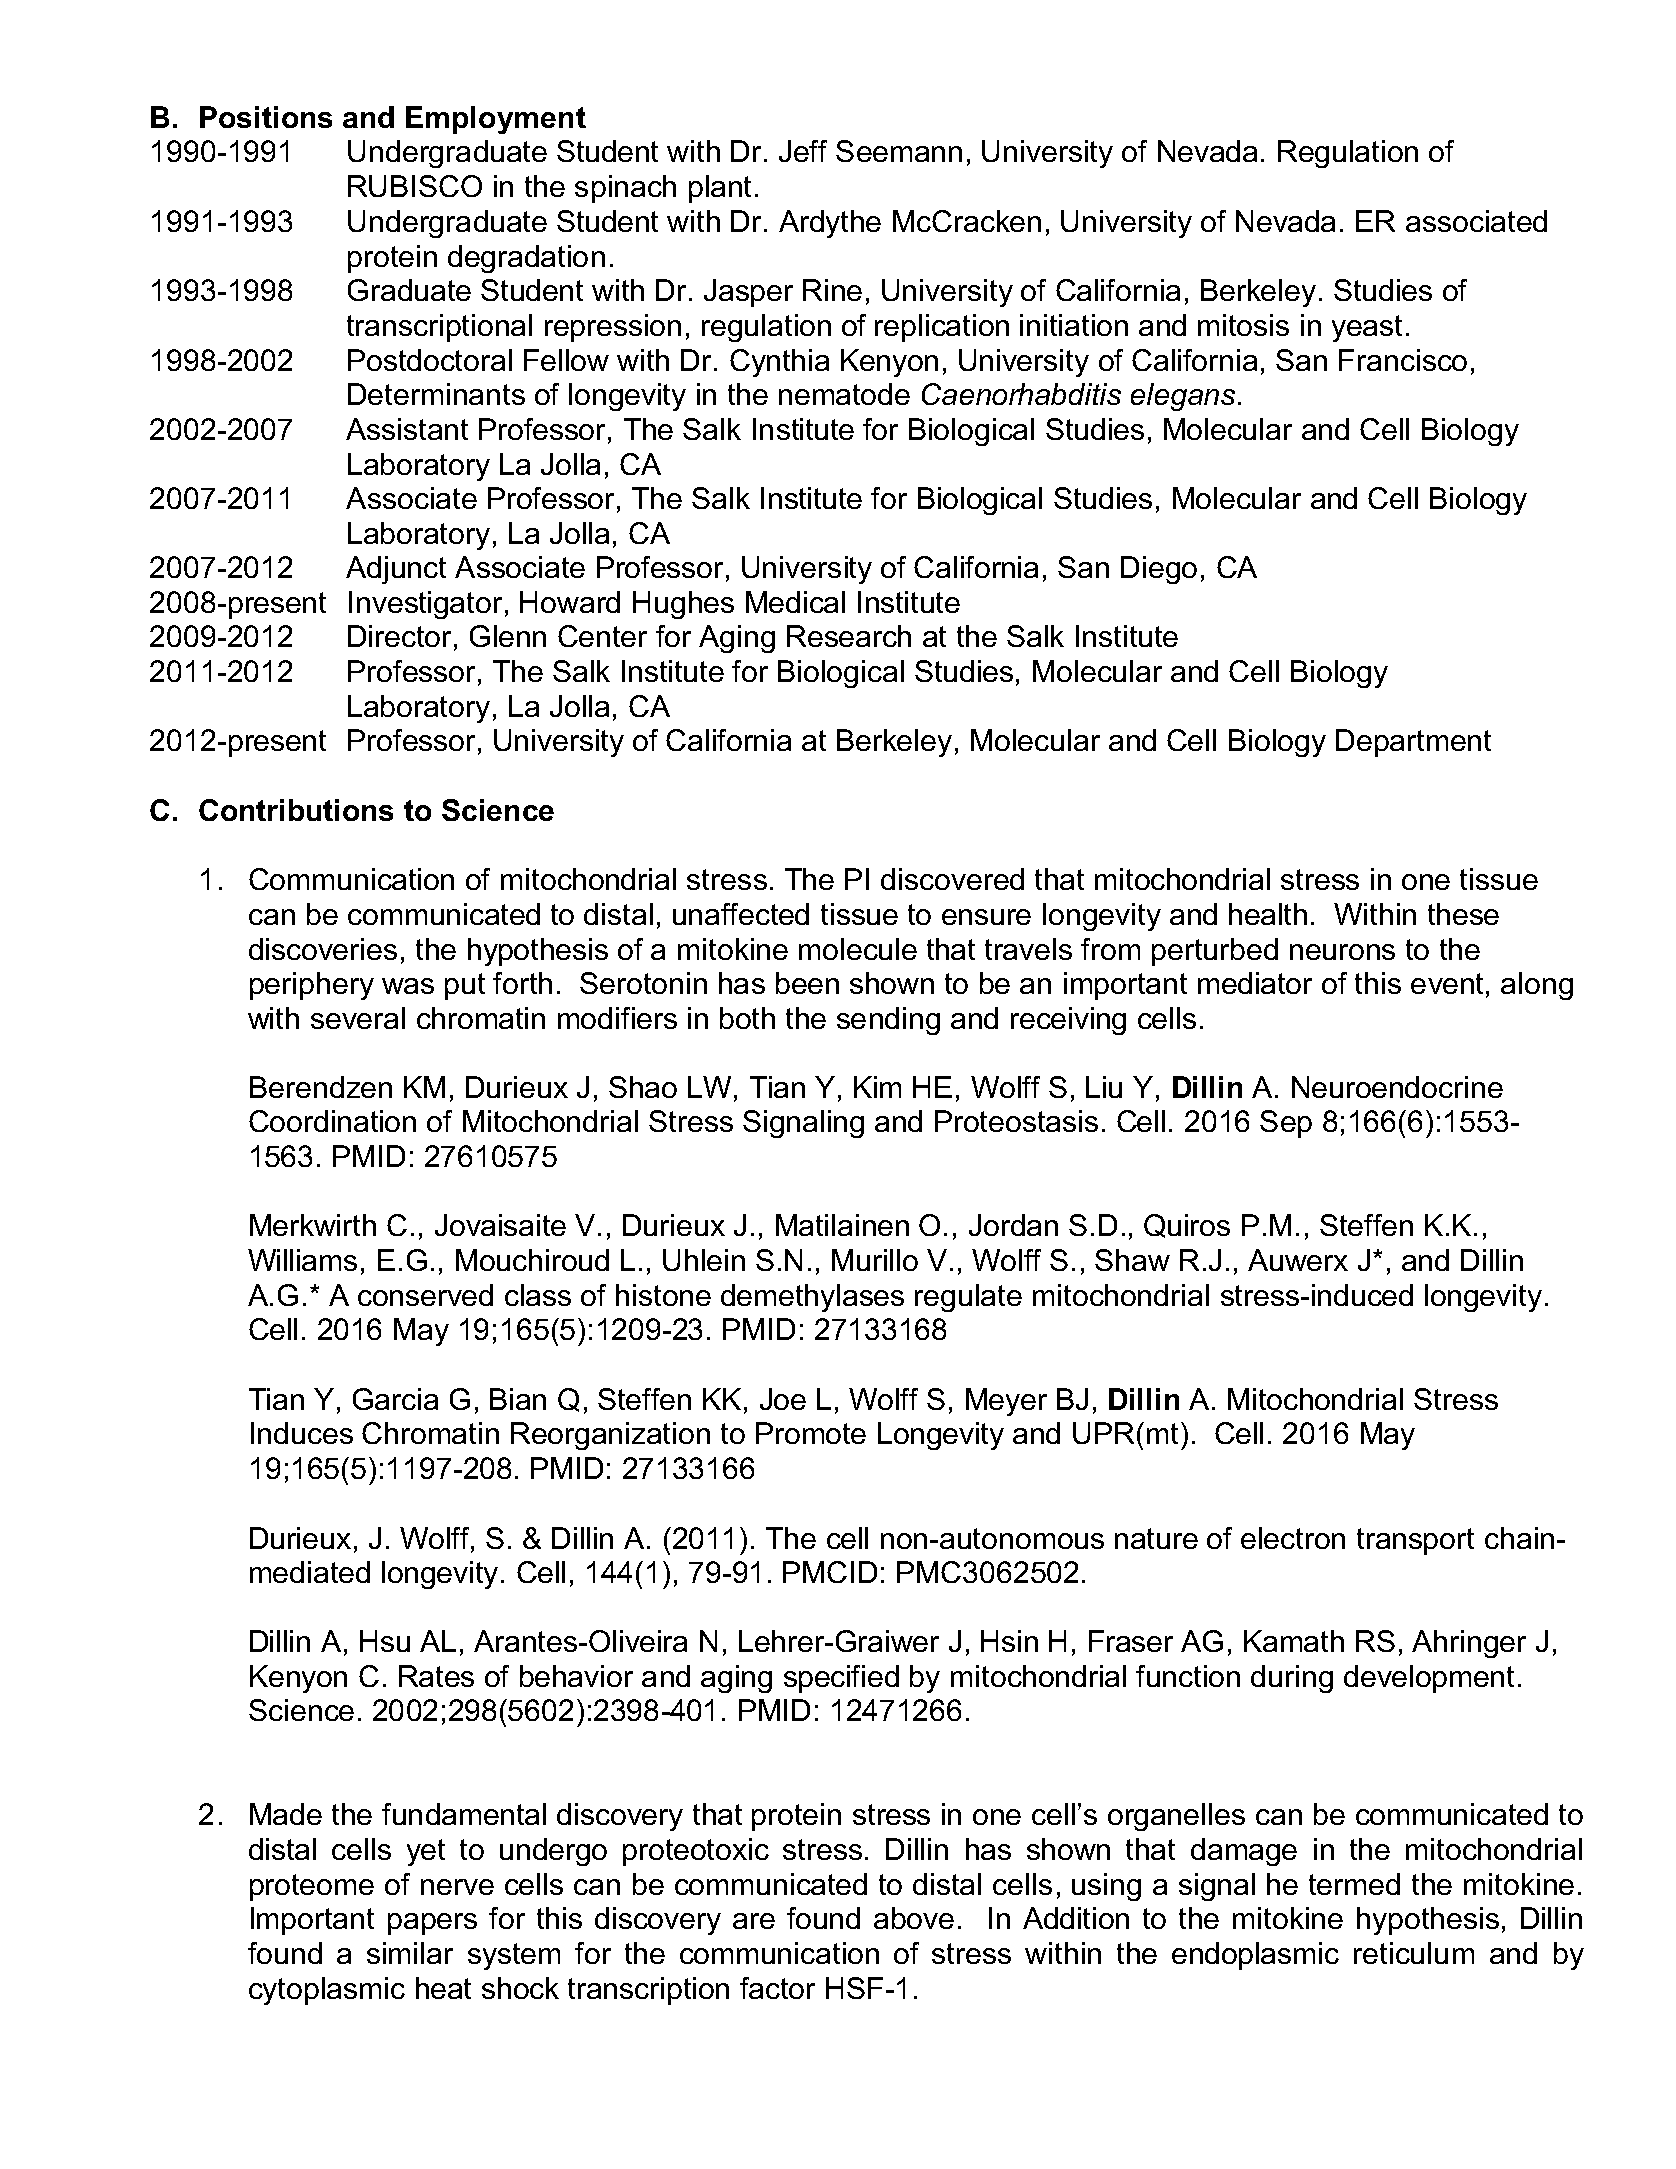  I want to click on Seemann, so click(899, 151).
